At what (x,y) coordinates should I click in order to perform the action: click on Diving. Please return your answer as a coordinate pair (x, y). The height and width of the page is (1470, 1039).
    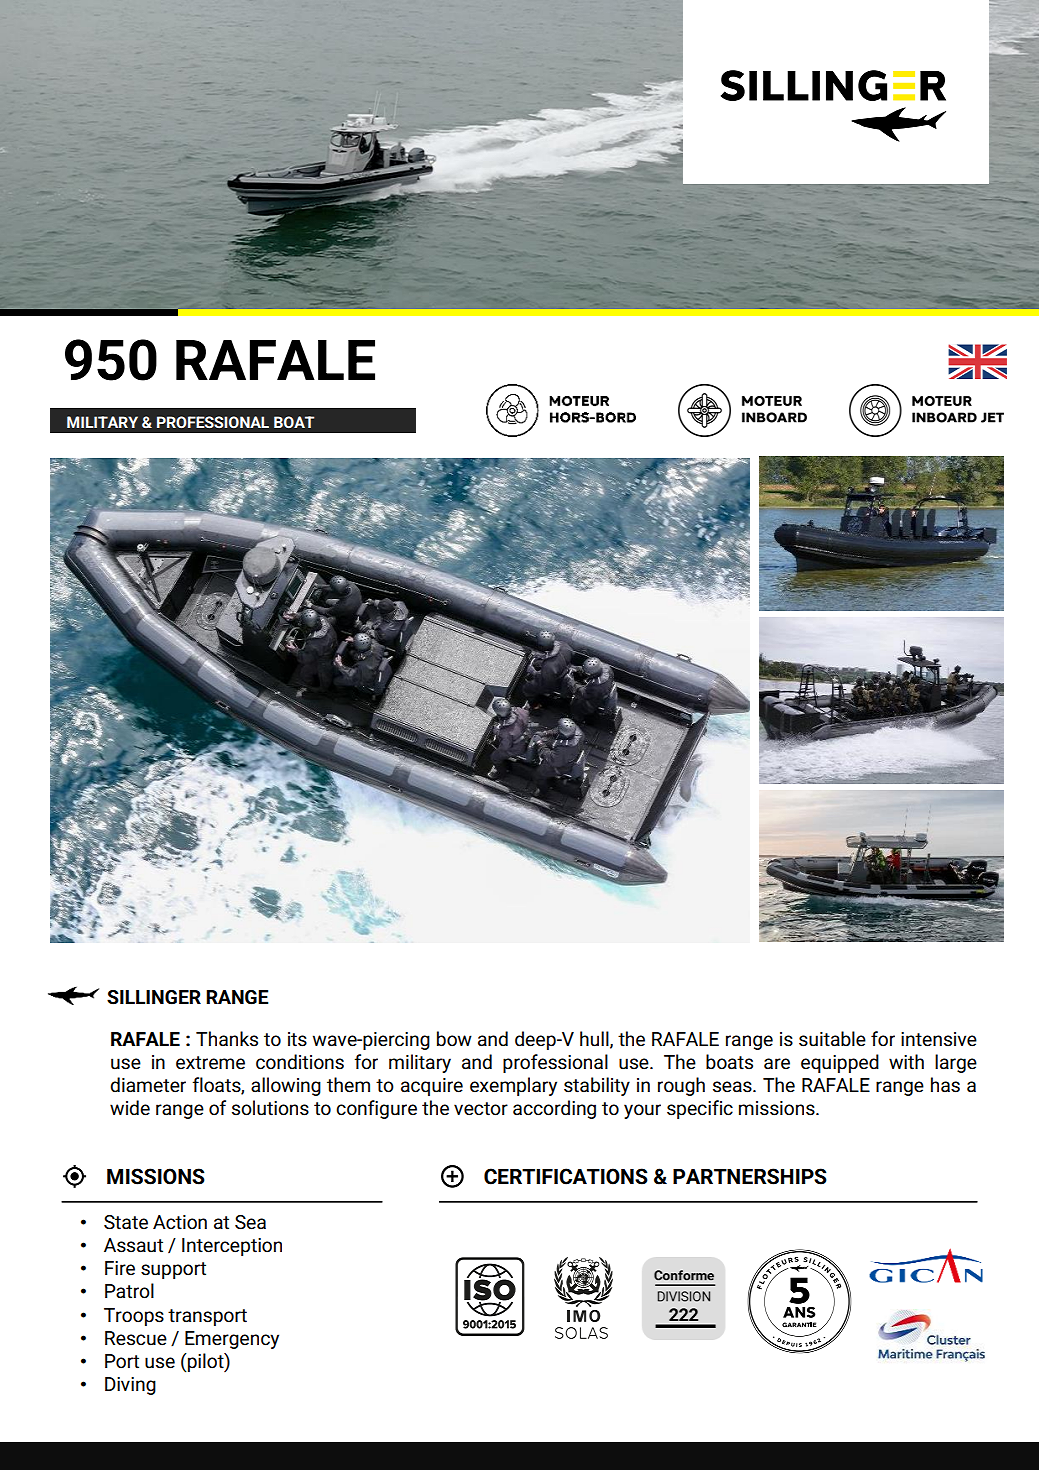
    Looking at the image, I should click on (130, 1386).
